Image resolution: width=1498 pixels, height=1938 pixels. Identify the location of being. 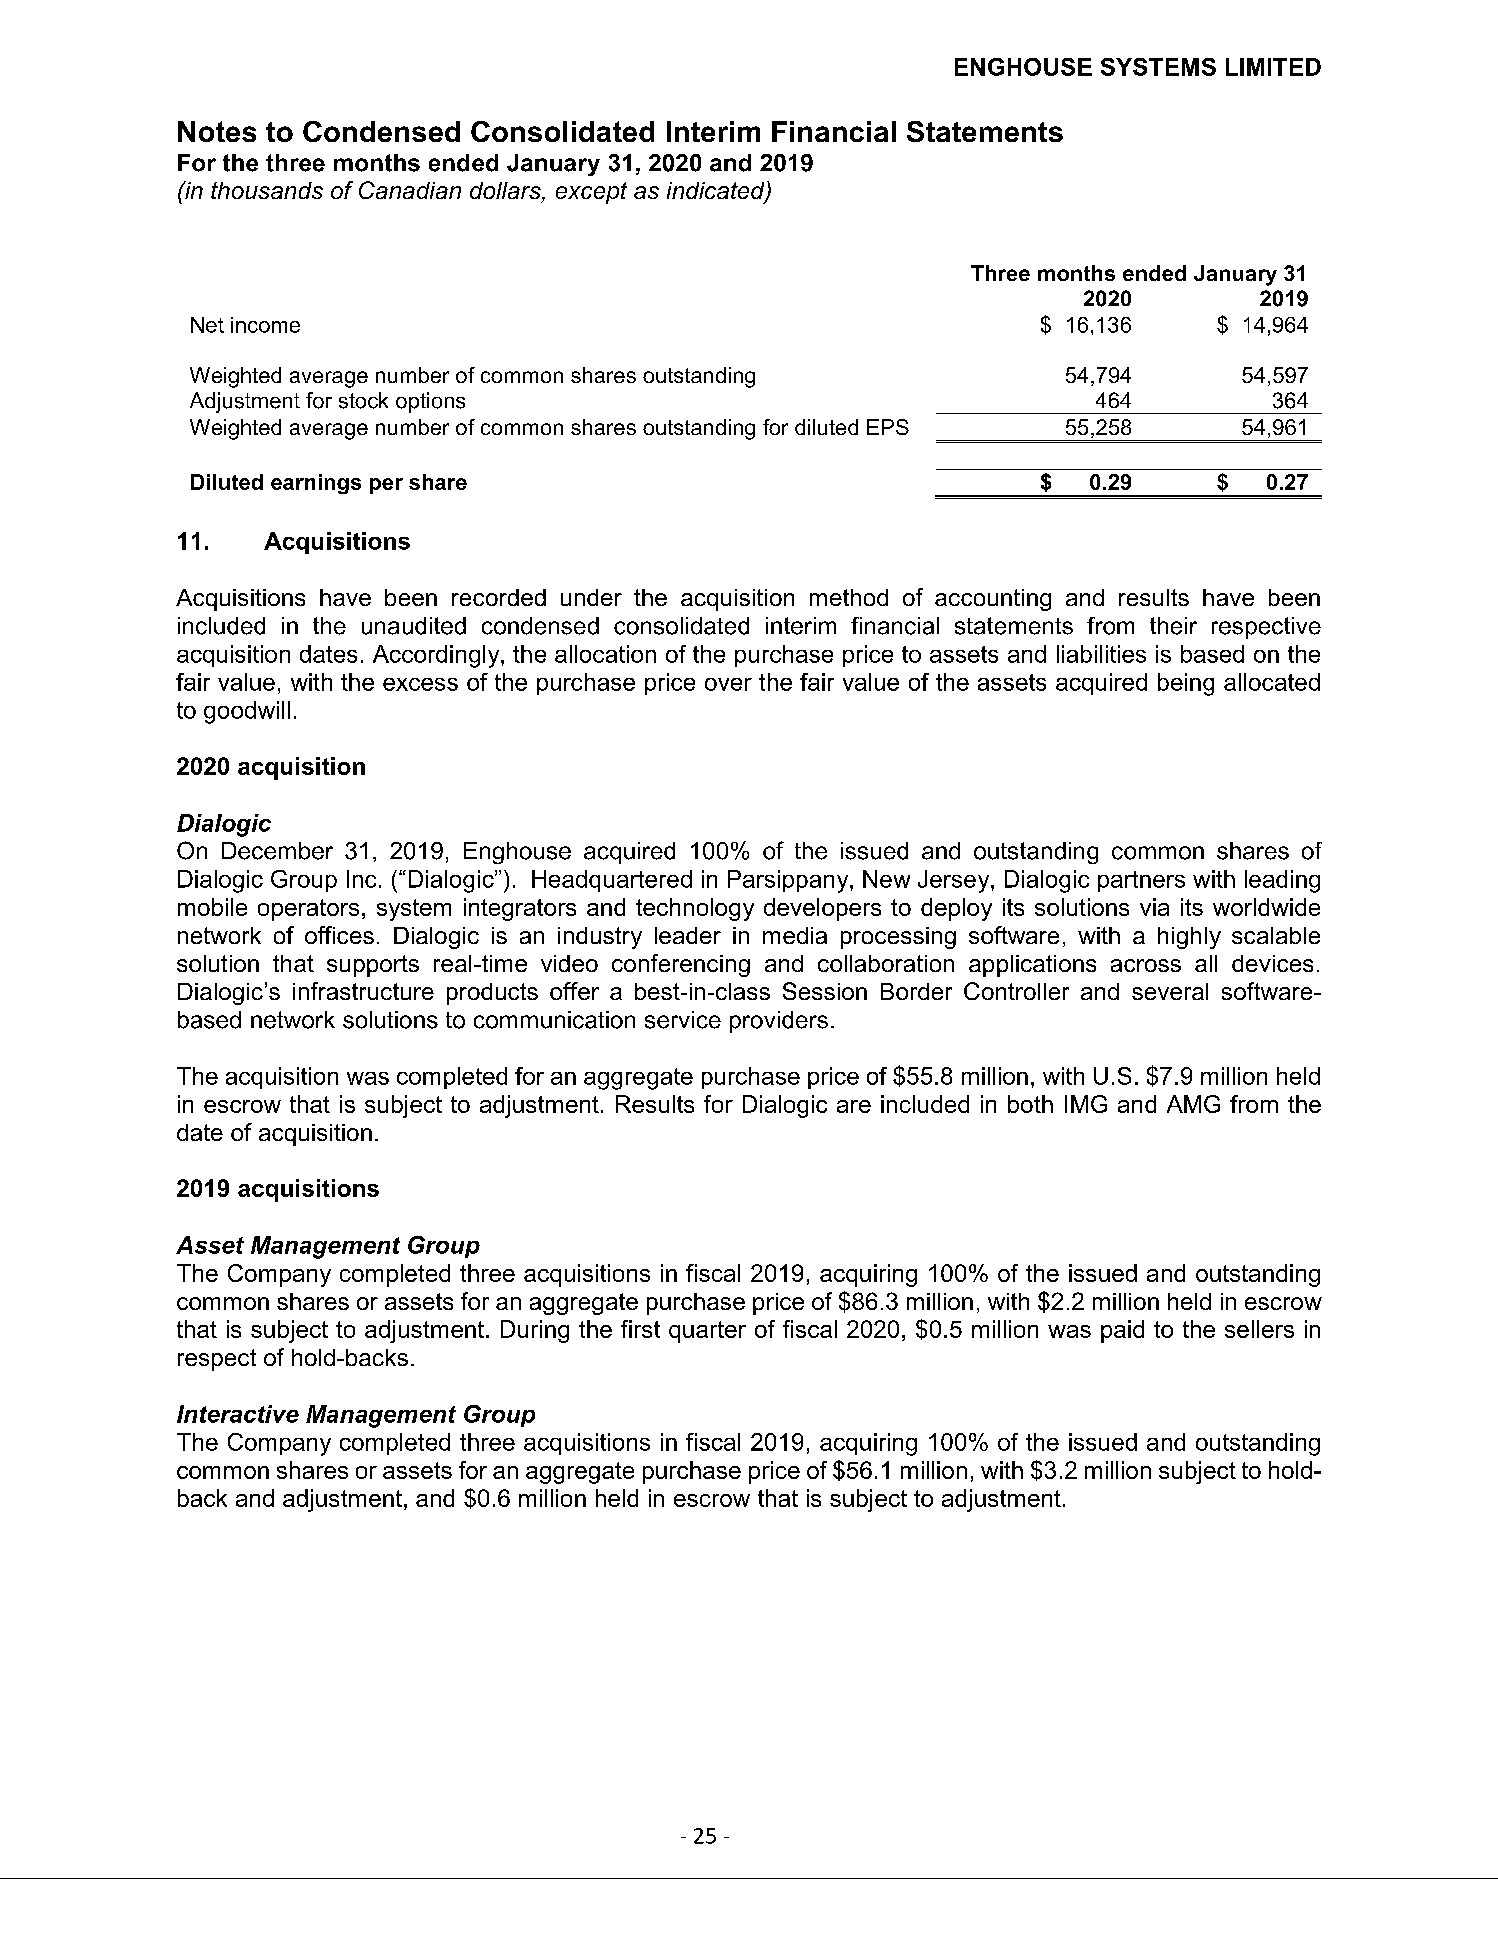
(1186, 684).
